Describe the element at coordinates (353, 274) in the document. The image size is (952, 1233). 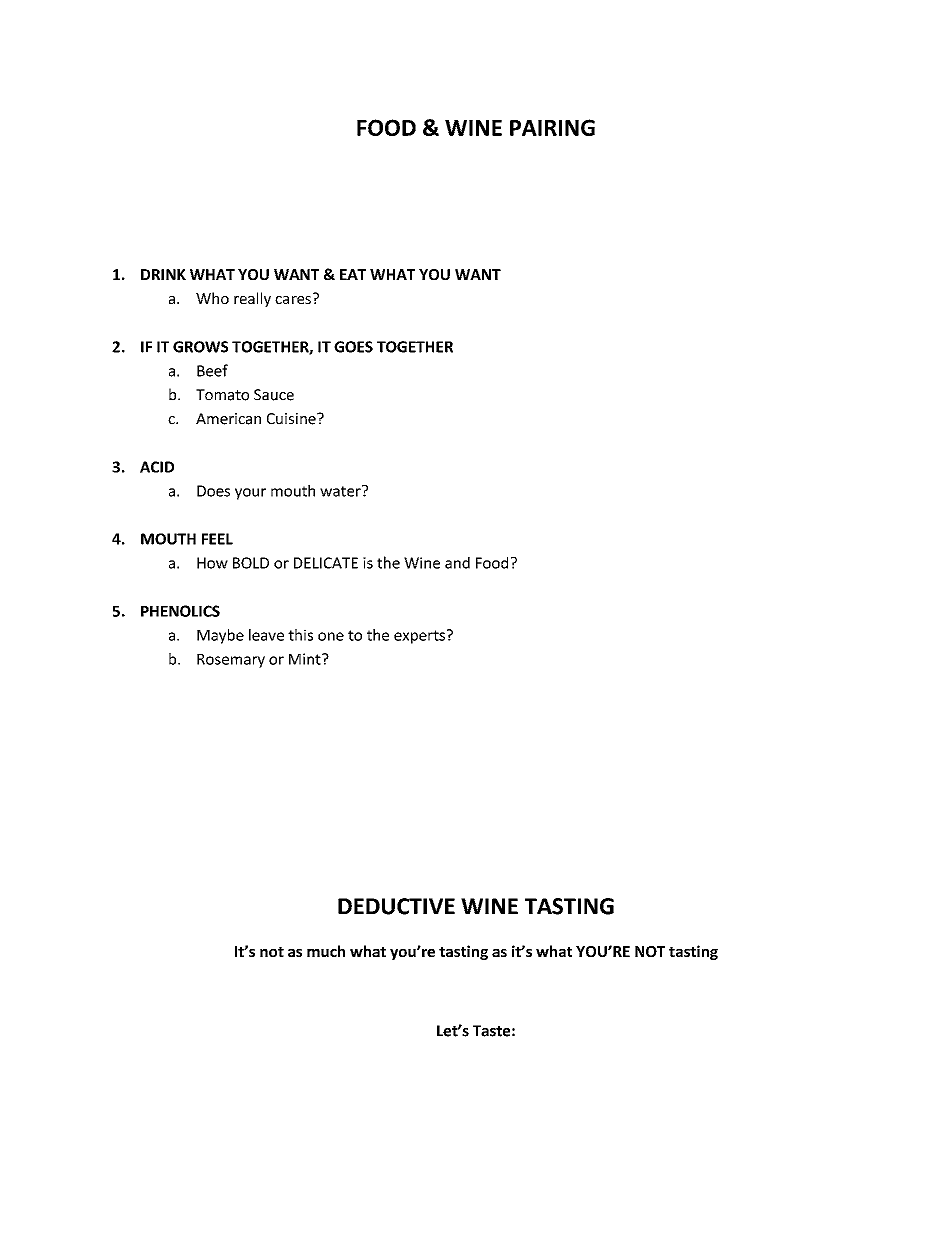
I see `EAT` at that location.
